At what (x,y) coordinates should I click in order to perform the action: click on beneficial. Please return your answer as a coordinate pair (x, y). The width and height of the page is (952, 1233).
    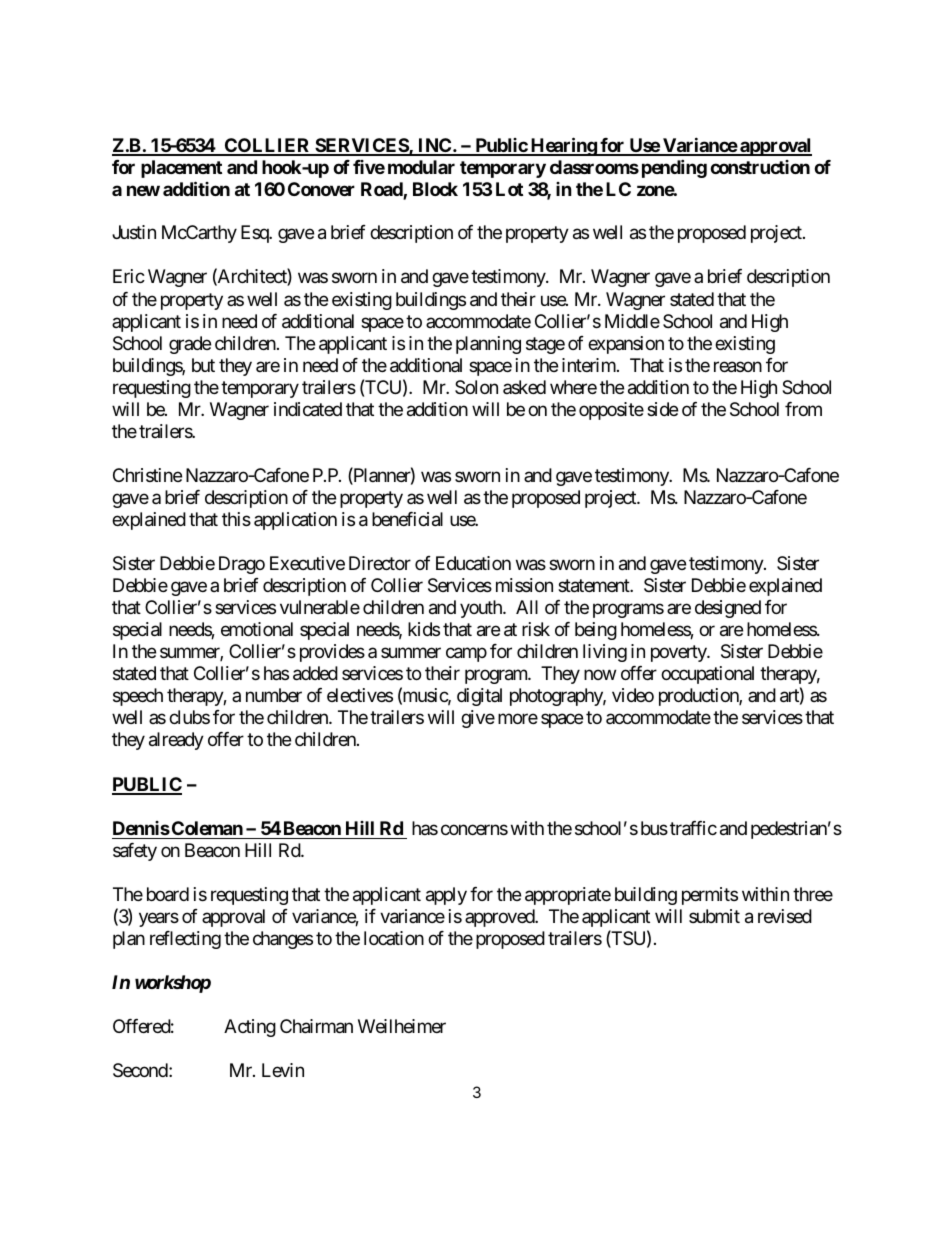
    Looking at the image, I should click on (407, 519).
